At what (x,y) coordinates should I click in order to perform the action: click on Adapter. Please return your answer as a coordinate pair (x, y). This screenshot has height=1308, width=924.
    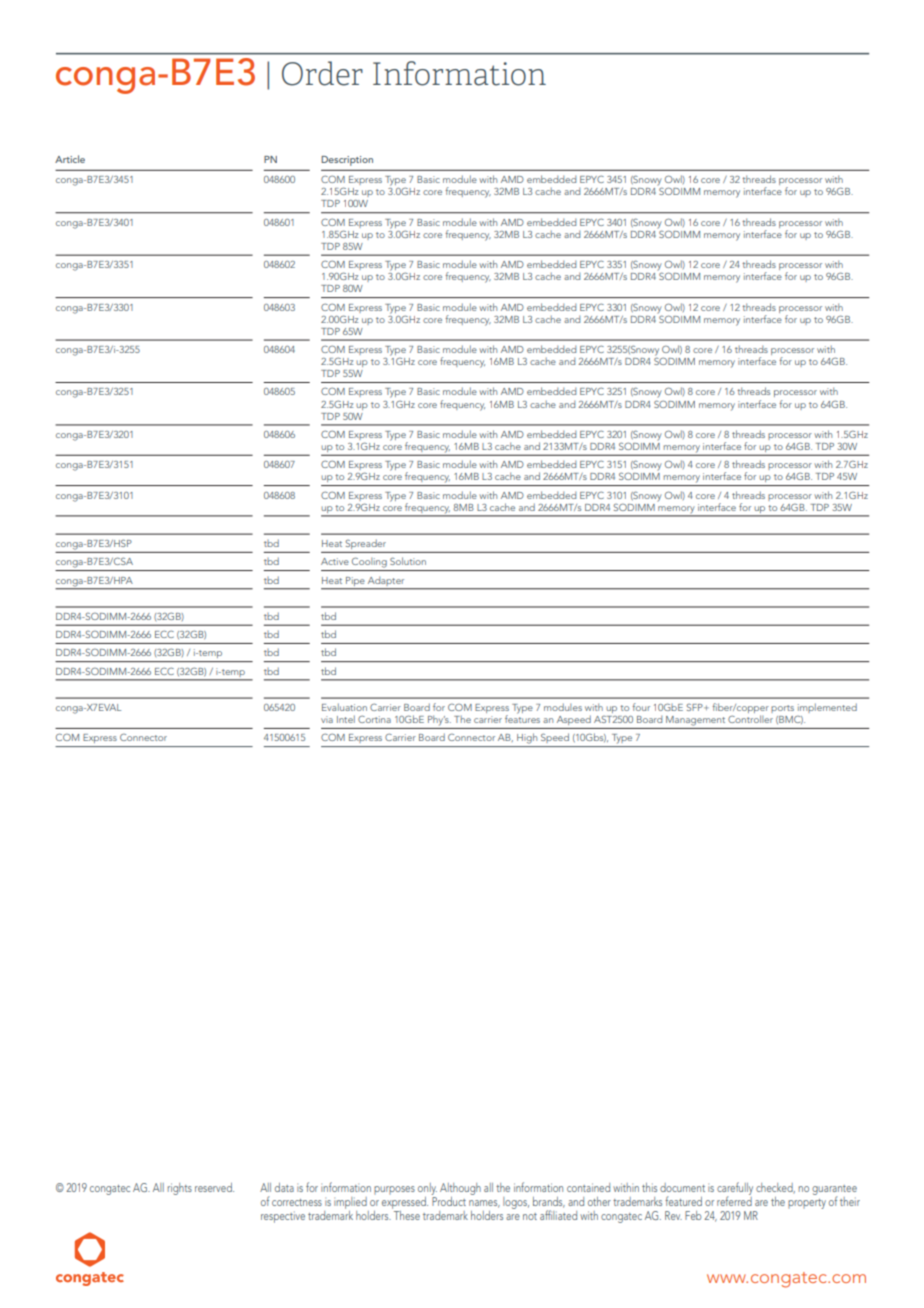
    Looking at the image, I should click on (386, 580).
